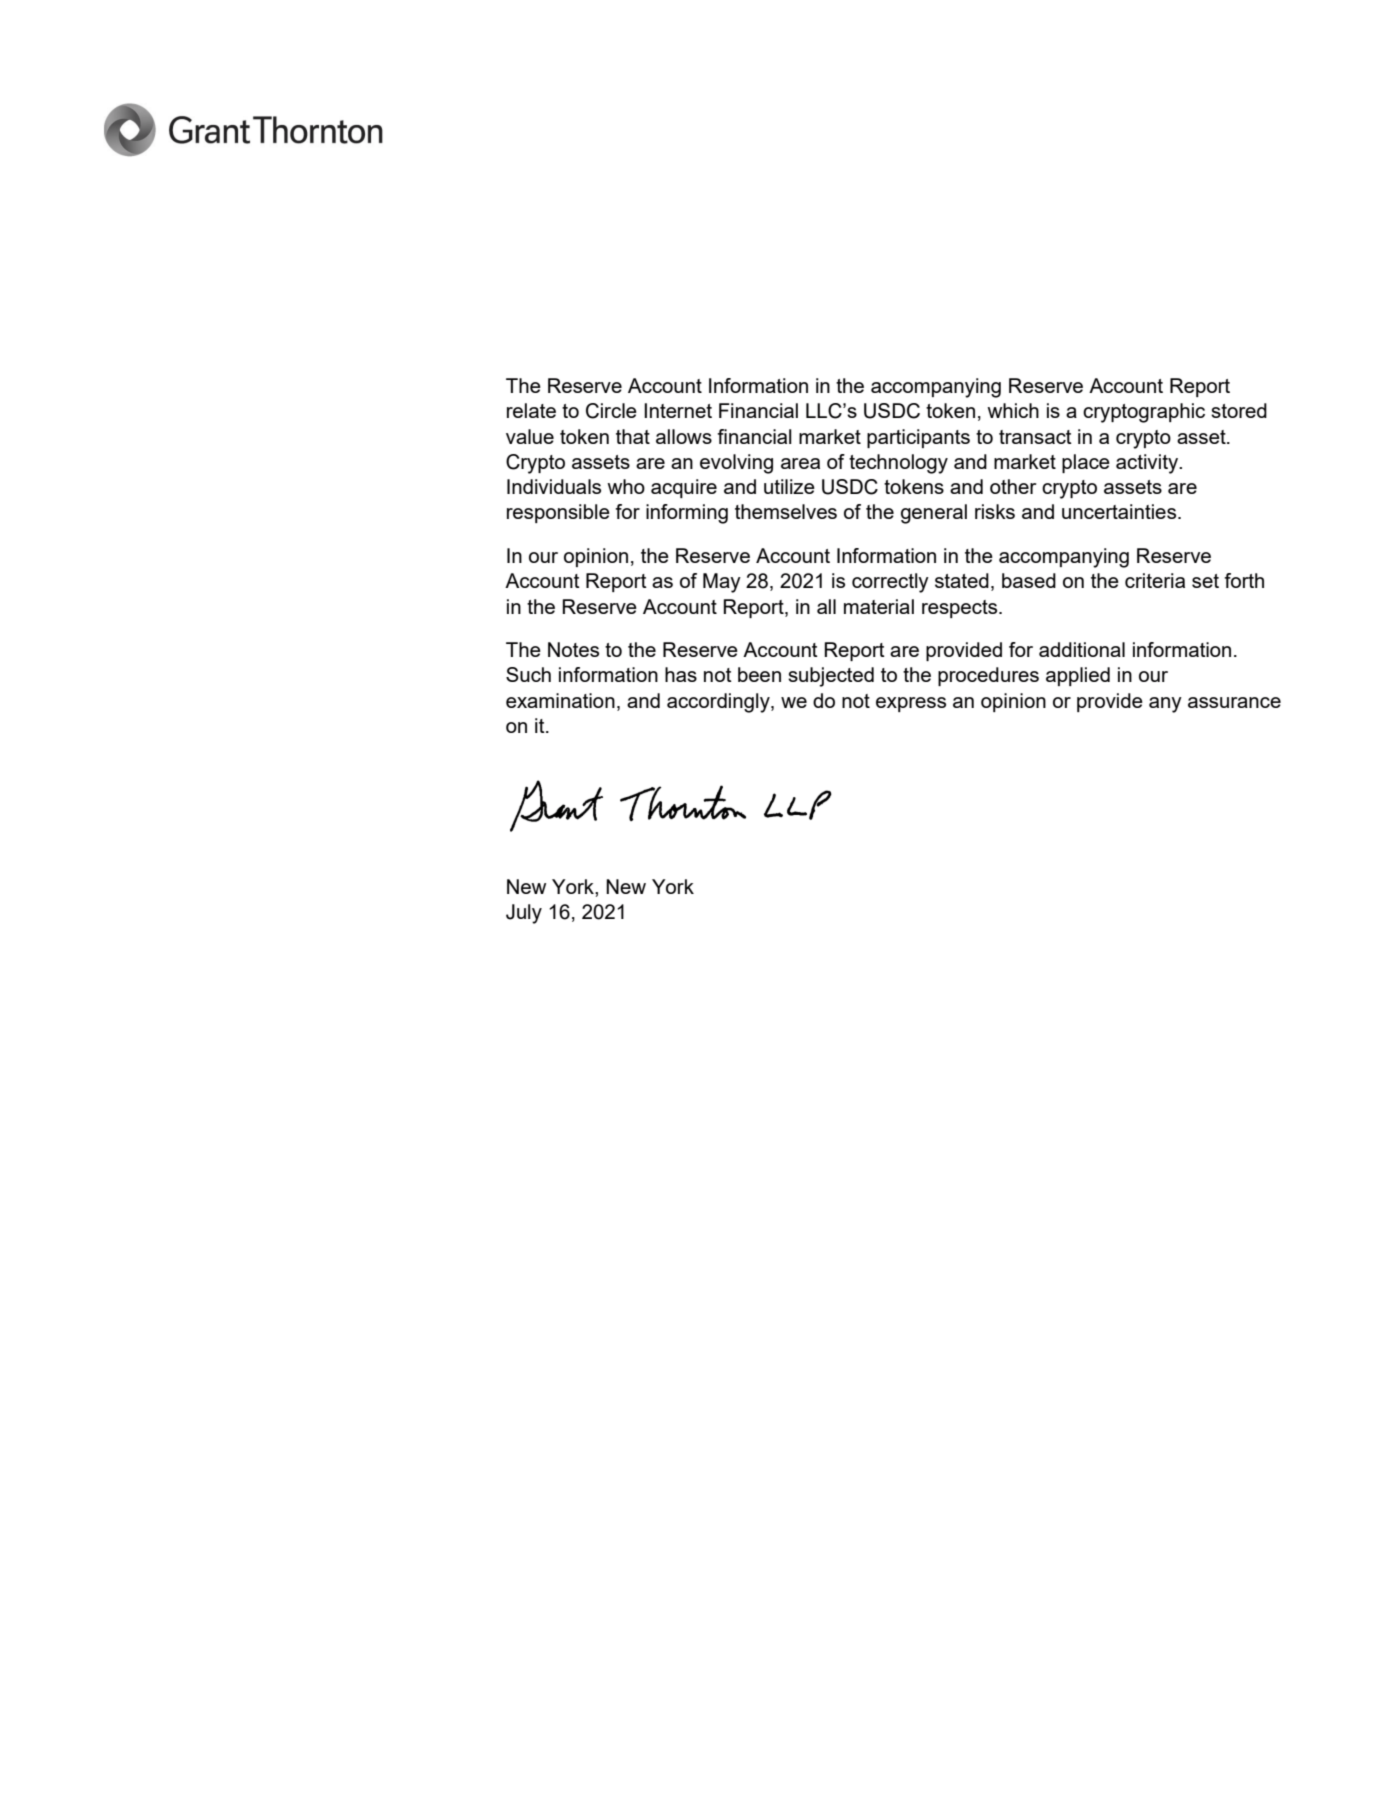  Describe the element at coordinates (890, 583) in the document. I see `correctly` at that location.
